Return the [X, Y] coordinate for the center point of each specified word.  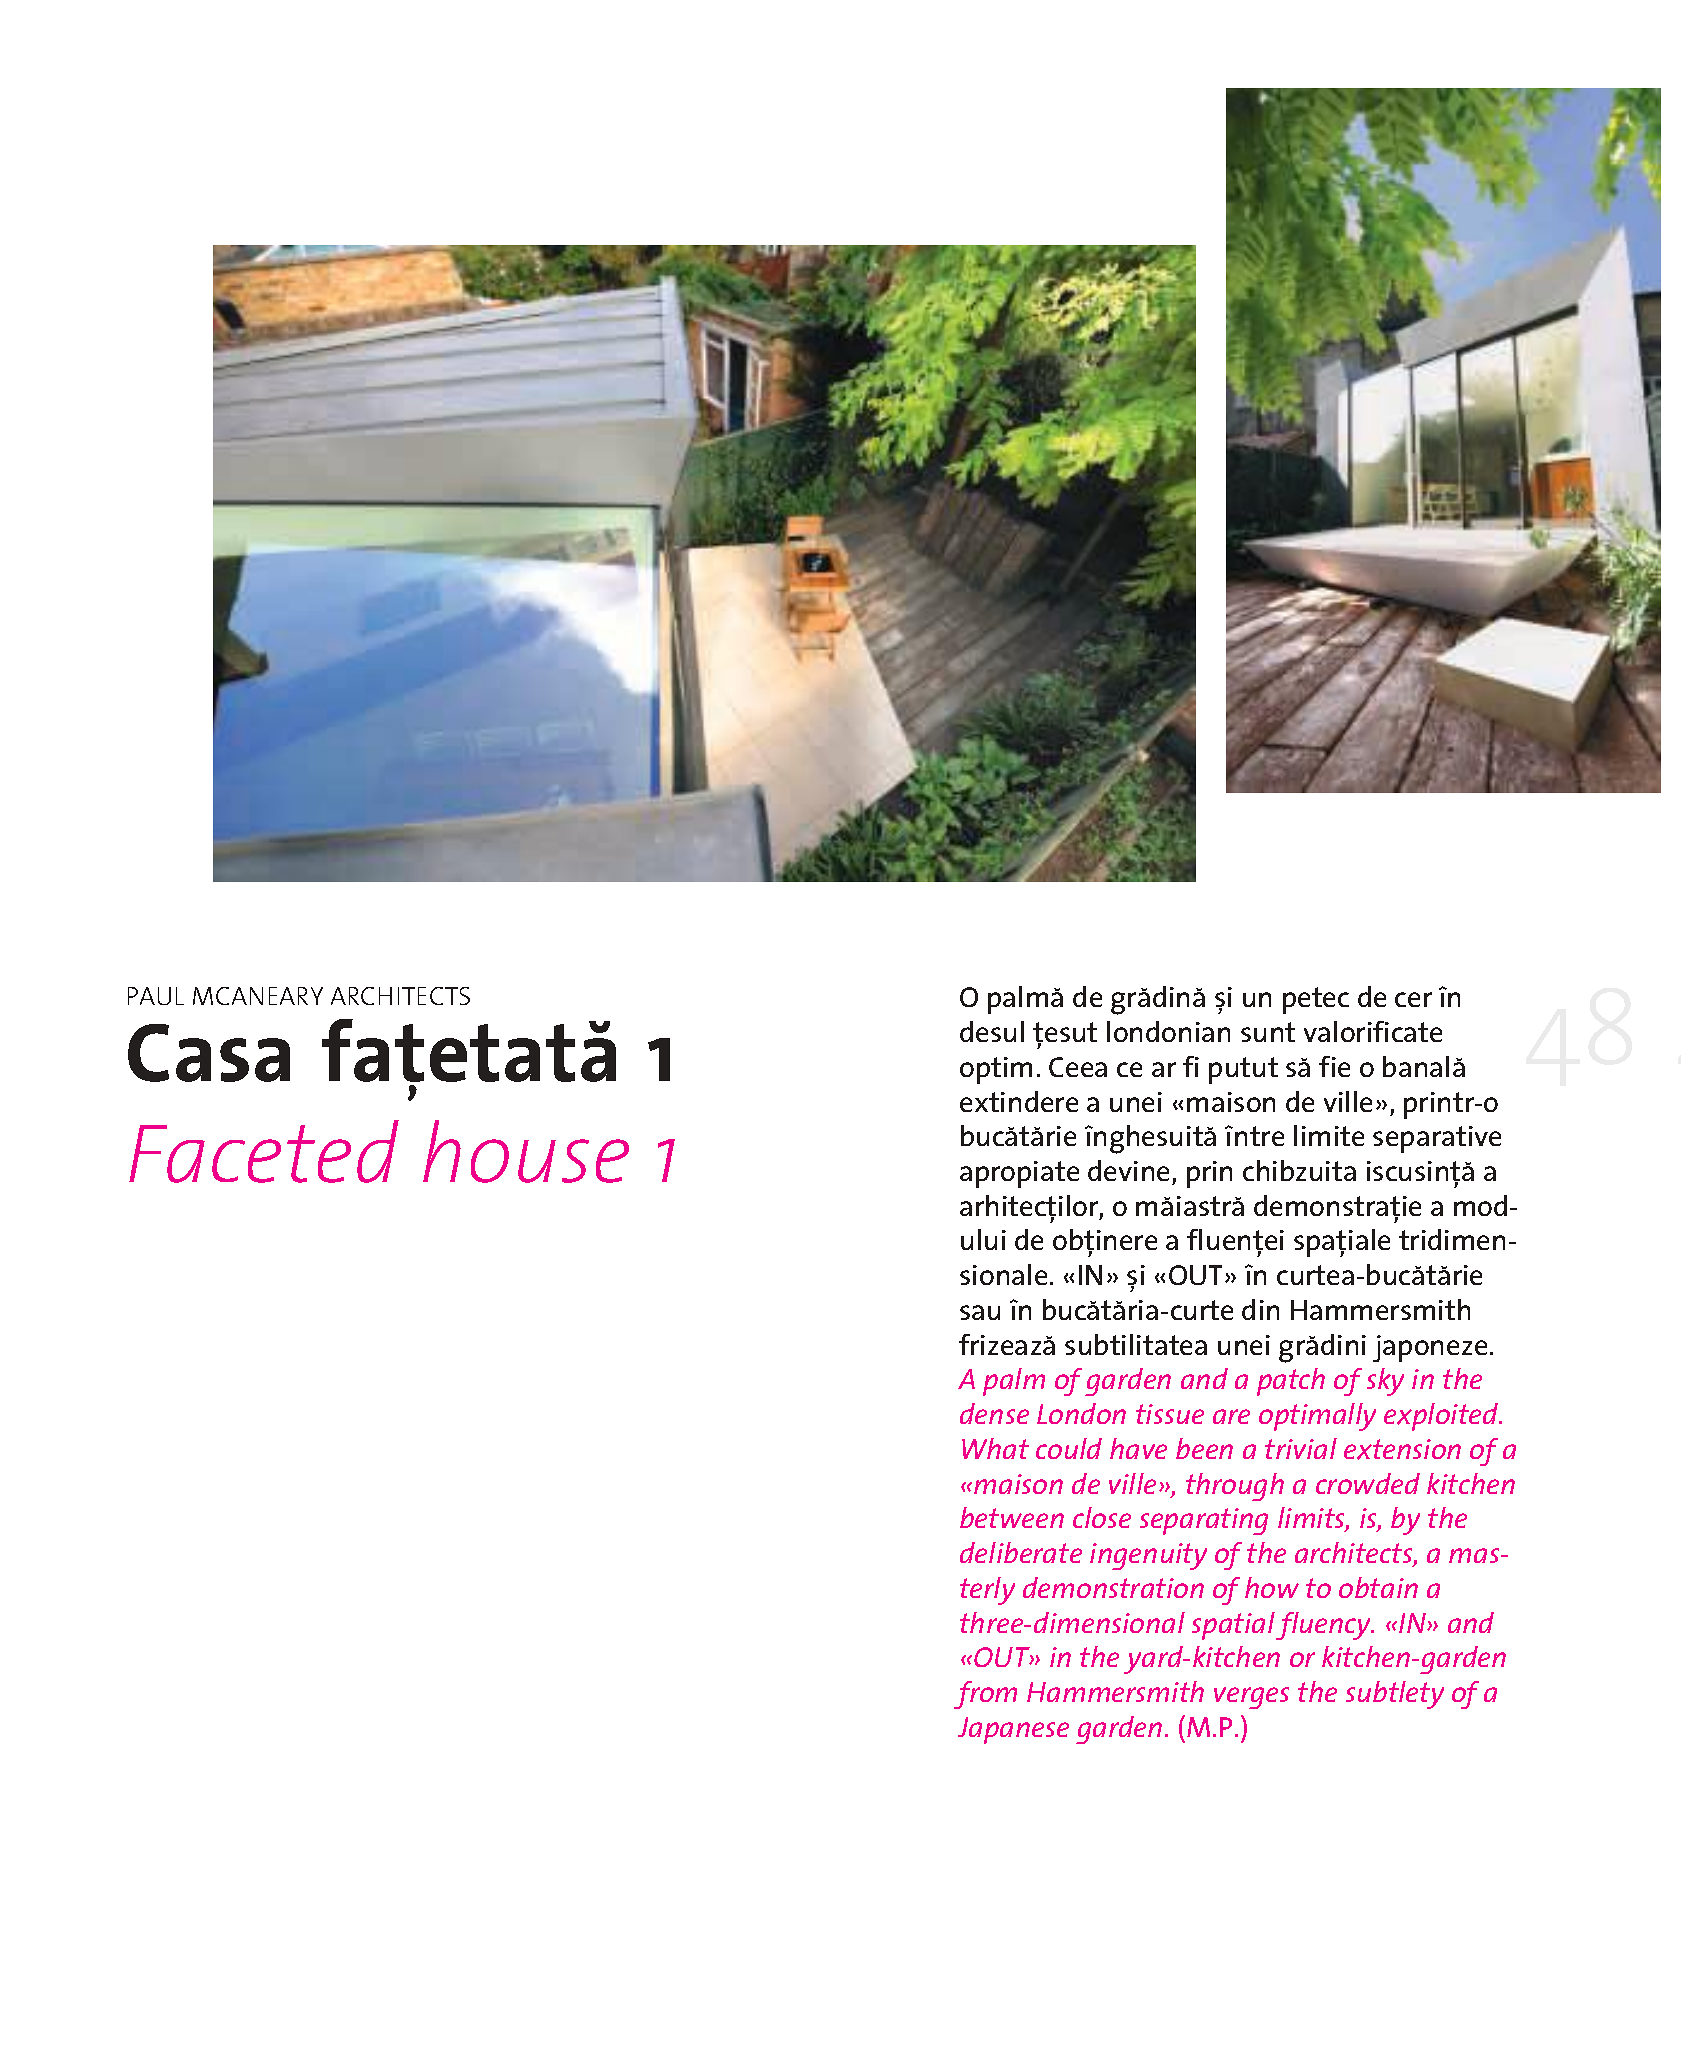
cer [1413, 999]
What [995, 1448]
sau [980, 1312]
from [985, 1695]
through [1235, 1487]
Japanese [1013, 1730]
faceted [264, 1151]
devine [1128, 1170]
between [1012, 1517]
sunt [1268, 1032]
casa [209, 1053]
